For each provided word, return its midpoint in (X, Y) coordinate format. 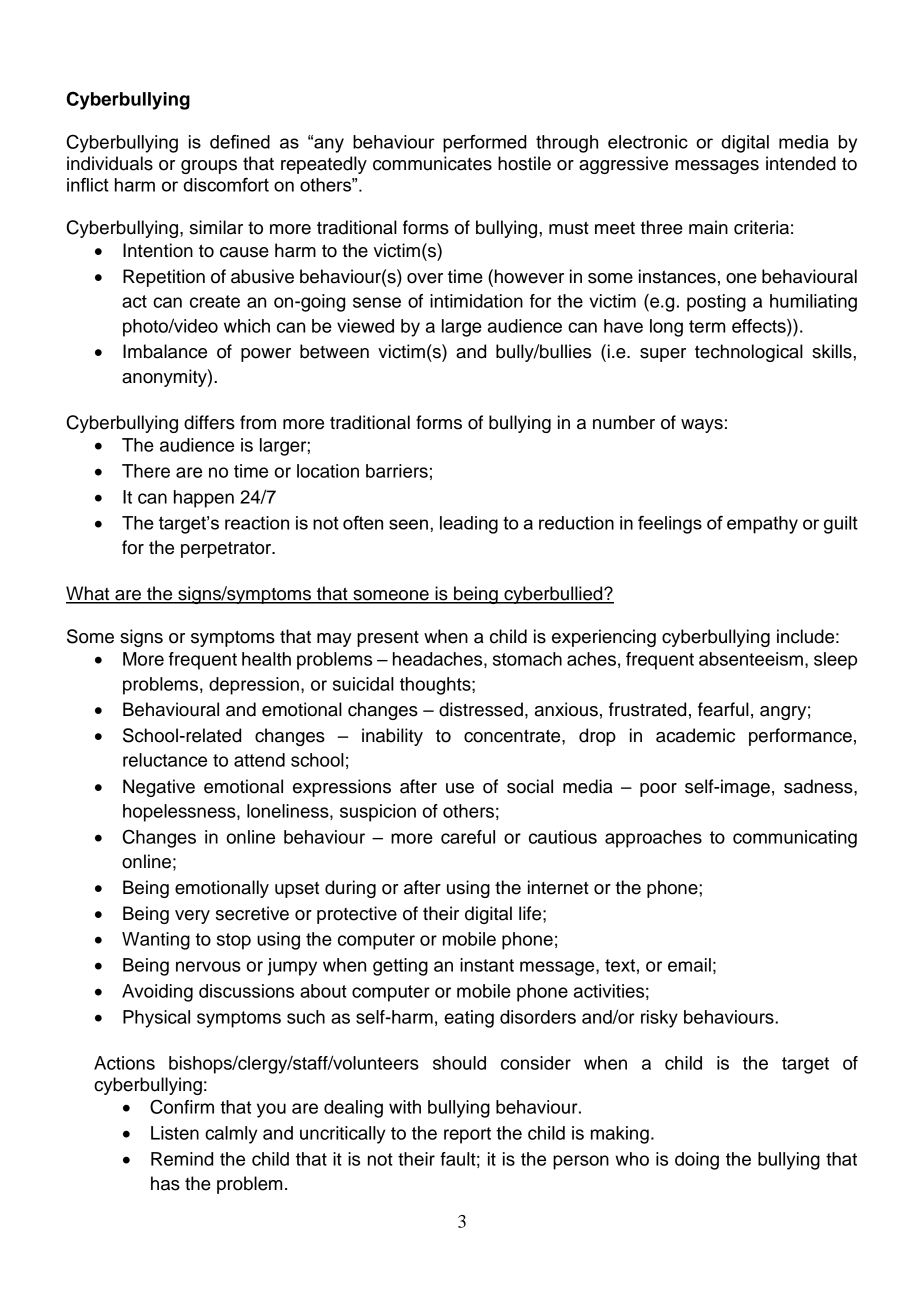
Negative (159, 788)
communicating (795, 839)
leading (469, 525)
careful (468, 837)
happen (204, 499)
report (467, 1135)
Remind (182, 1159)
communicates (432, 163)
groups (209, 167)
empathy (762, 525)
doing (697, 1161)
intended (801, 163)
